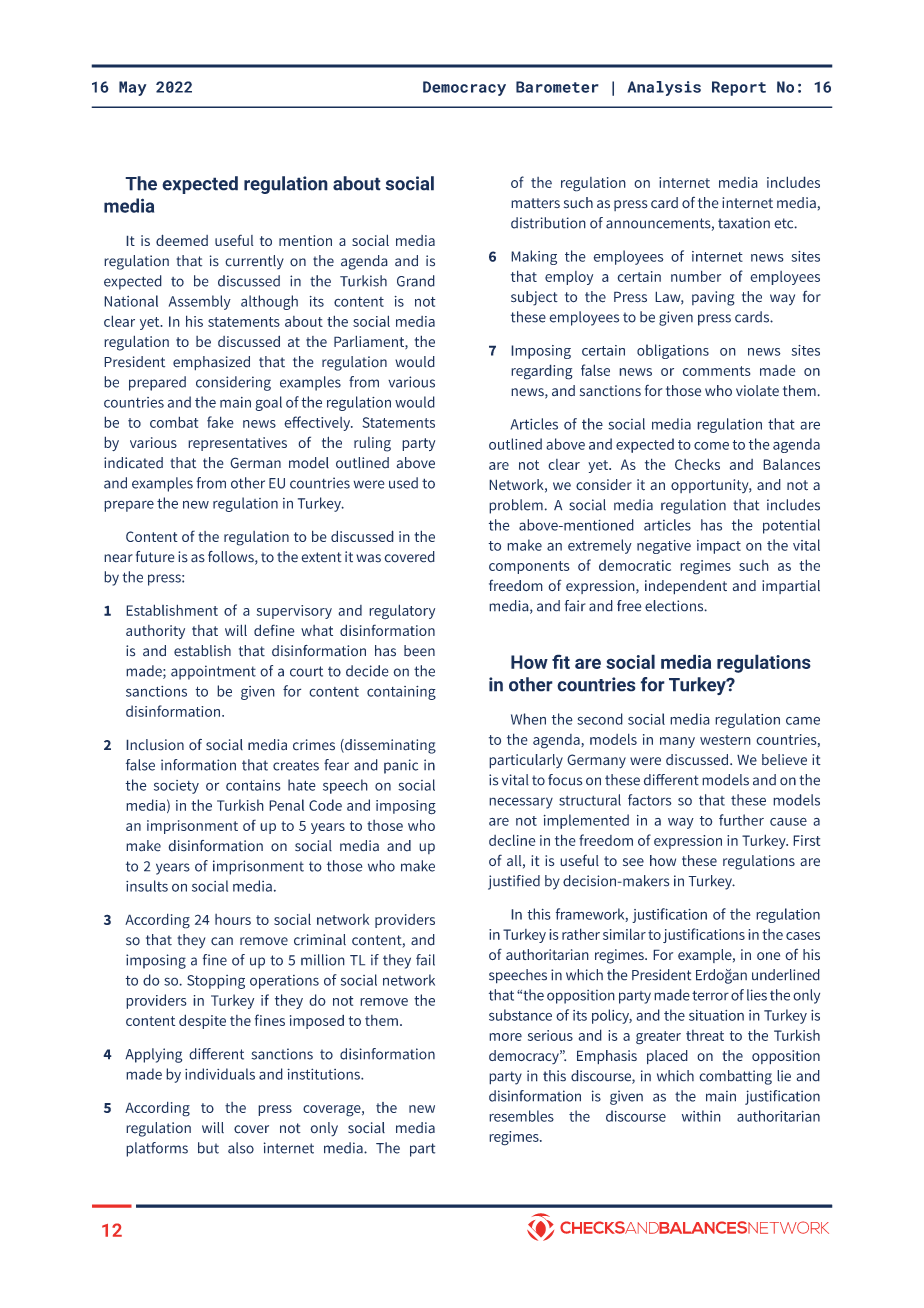 This screenshot has width=924, height=1308. What do you see at coordinates (521, 1116) in the screenshot?
I see `resembles` at bounding box center [521, 1116].
